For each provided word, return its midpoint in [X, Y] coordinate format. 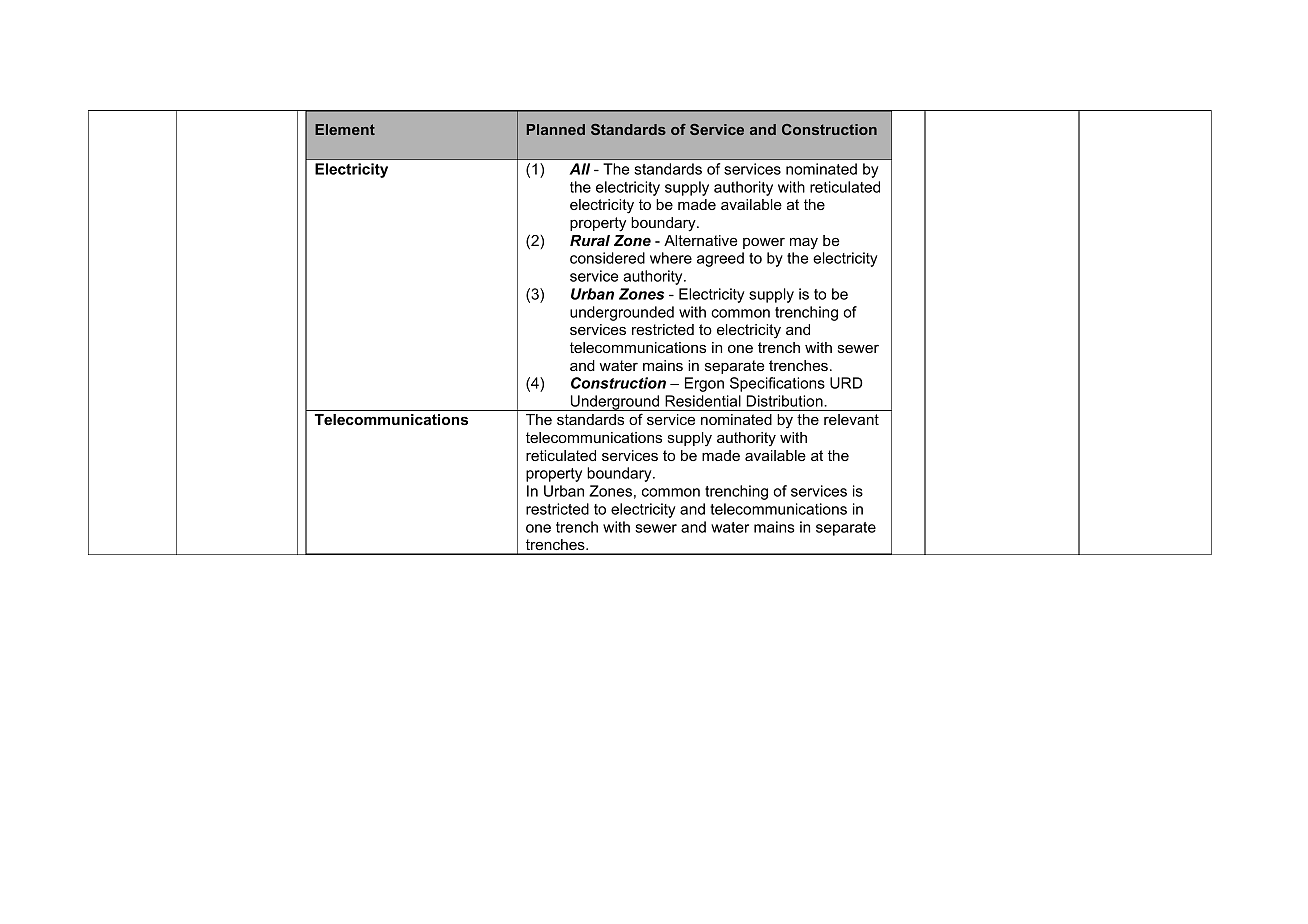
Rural [590, 240]
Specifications [777, 384]
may [804, 243]
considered [607, 258]
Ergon [704, 384]
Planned [556, 129]
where [671, 258]
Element [345, 129]
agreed [720, 259]
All [579, 169]
